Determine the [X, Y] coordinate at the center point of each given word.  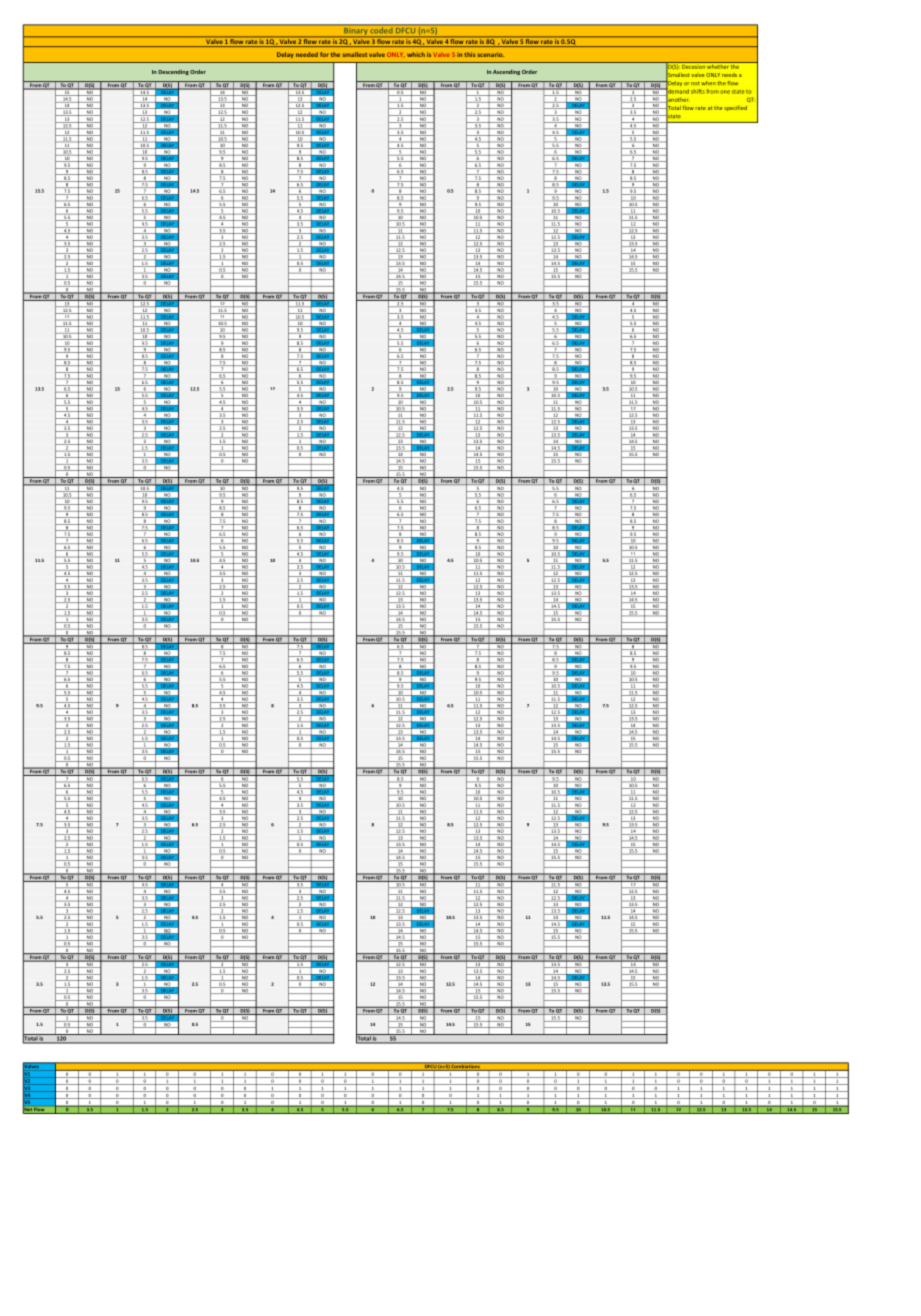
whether [718, 65]
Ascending [506, 72]
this [469, 54]
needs [729, 75]
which [416, 54]
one [725, 92]
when [708, 83]
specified [735, 108]
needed [307, 54]
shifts [698, 91]
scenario [490, 54]
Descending [173, 72]
